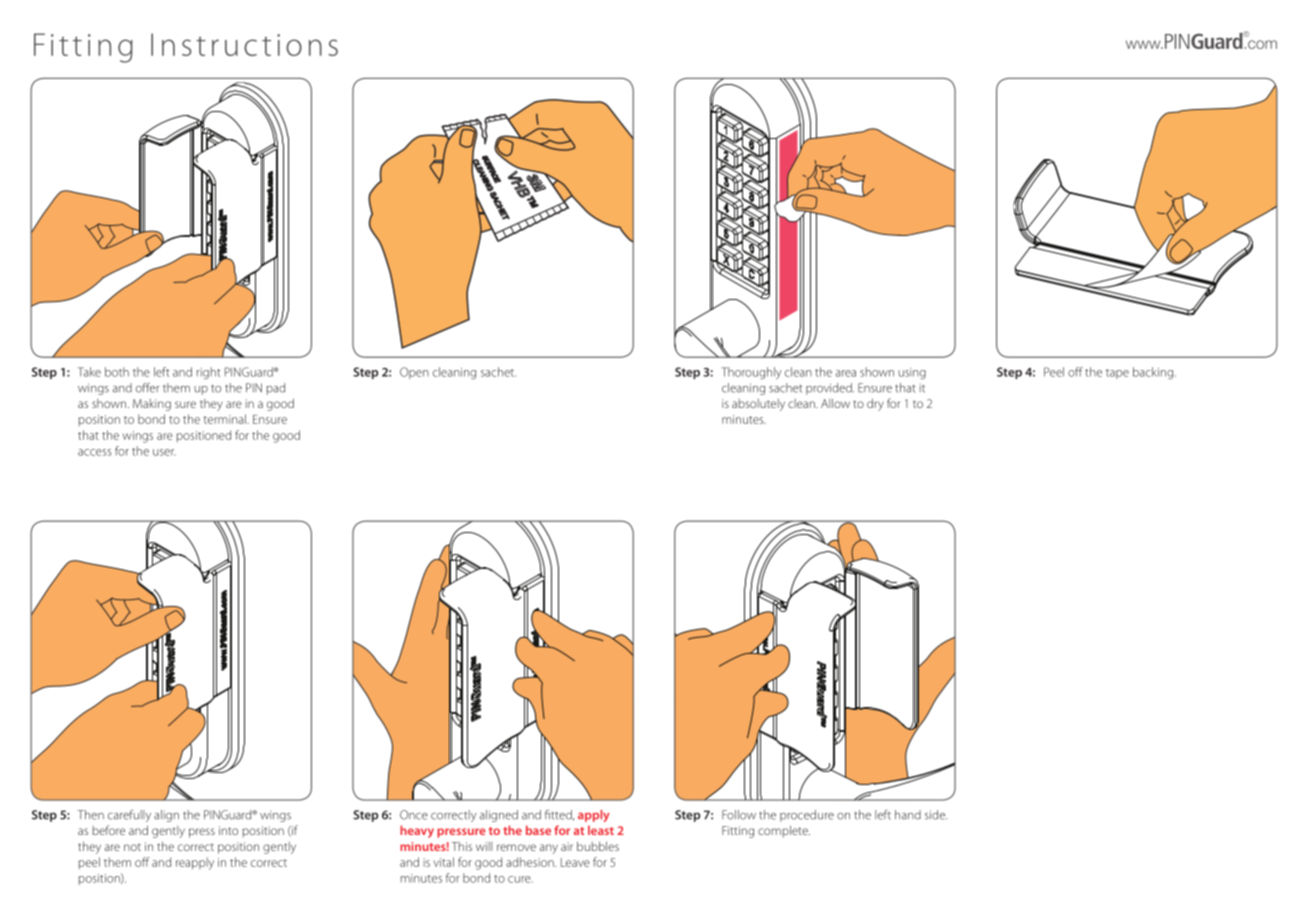 The height and width of the screenshot is (924, 1308). Describe the element at coordinates (275, 389) in the screenshot. I see `pad` at that location.
